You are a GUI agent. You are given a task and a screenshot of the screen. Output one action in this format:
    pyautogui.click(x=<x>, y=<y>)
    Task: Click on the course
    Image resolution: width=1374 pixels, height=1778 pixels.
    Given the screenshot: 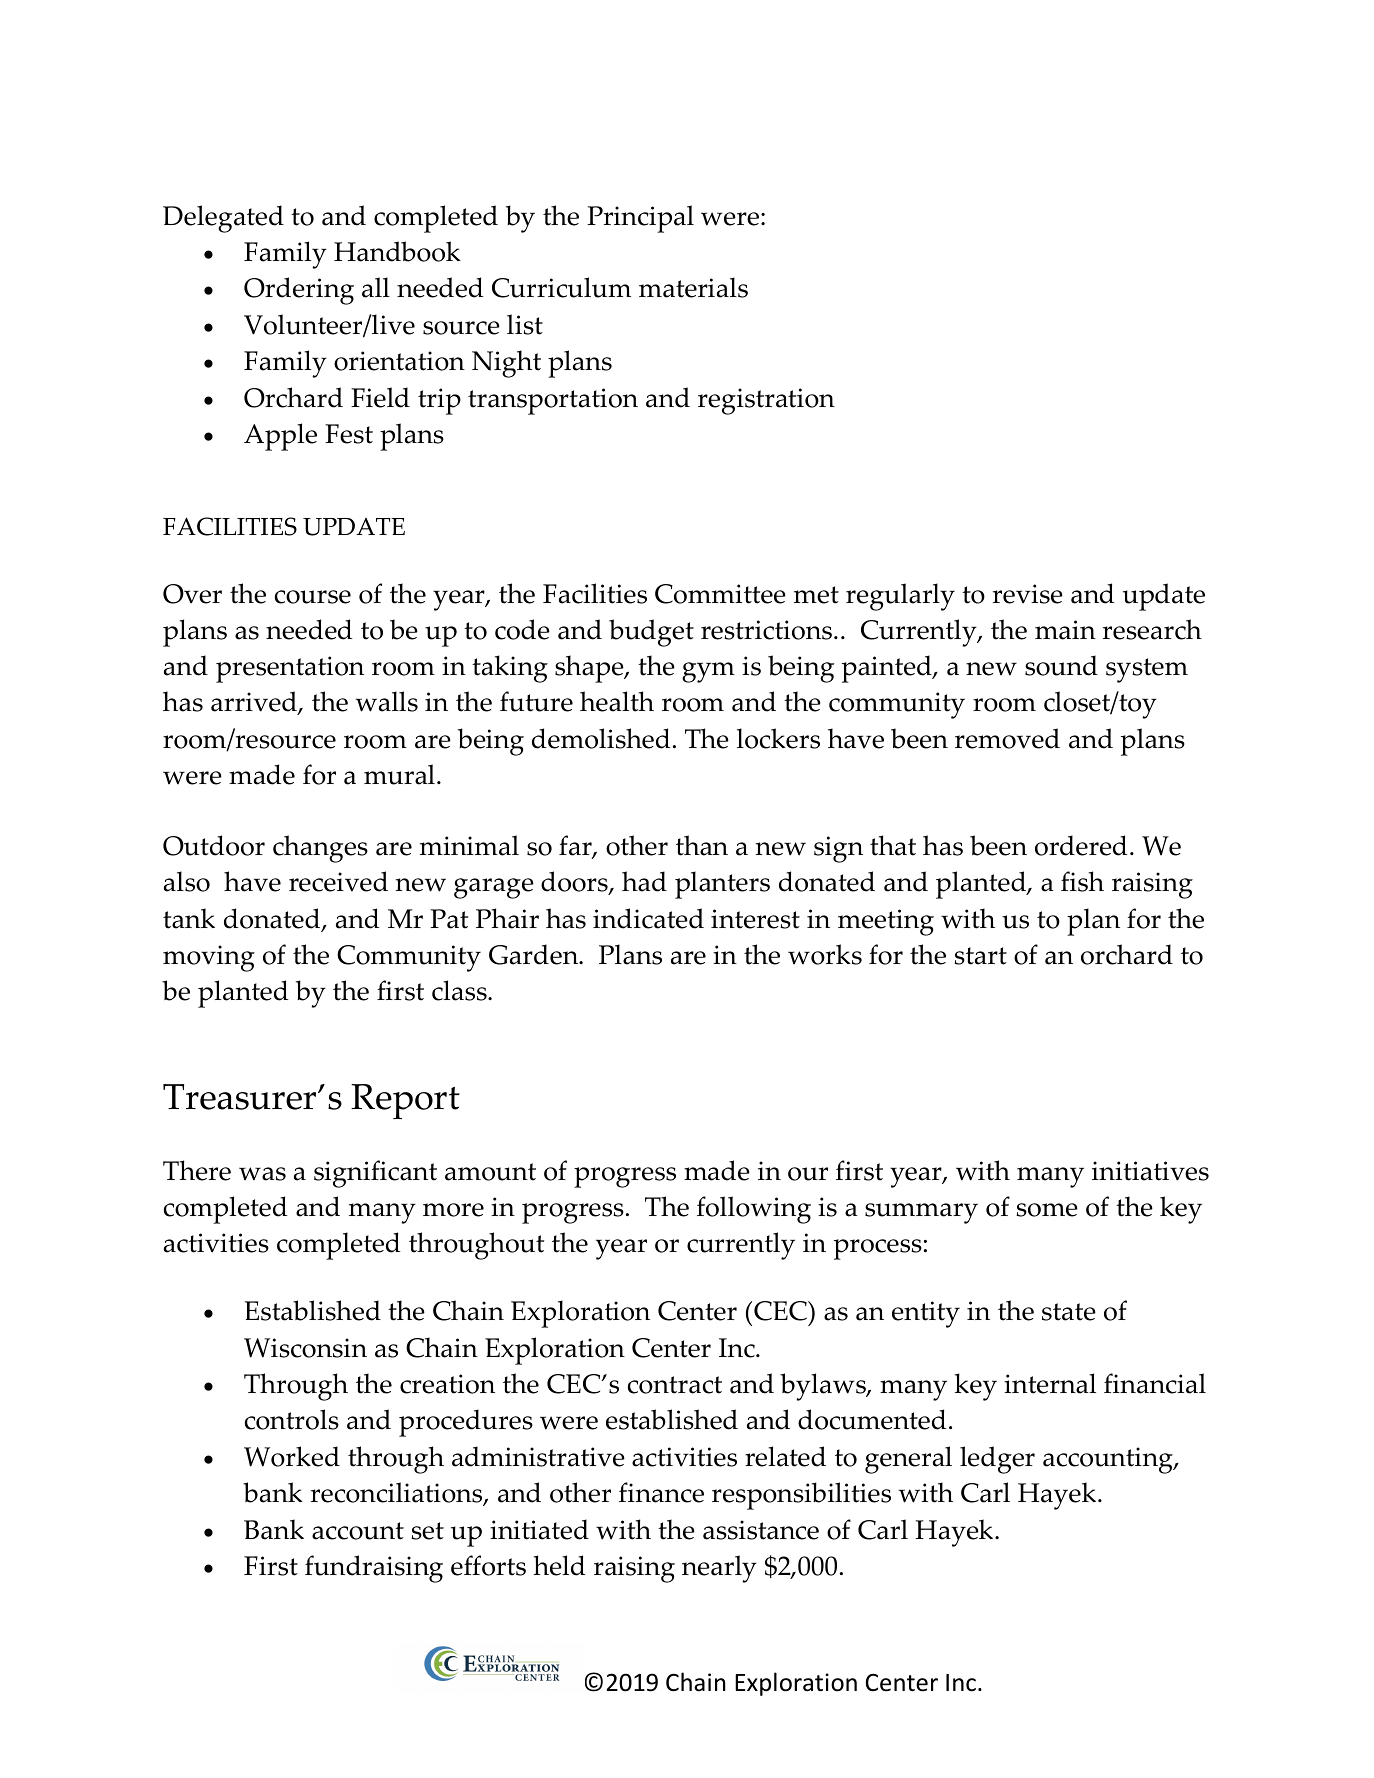 What is the action you would take?
    pyautogui.click(x=313, y=597)
